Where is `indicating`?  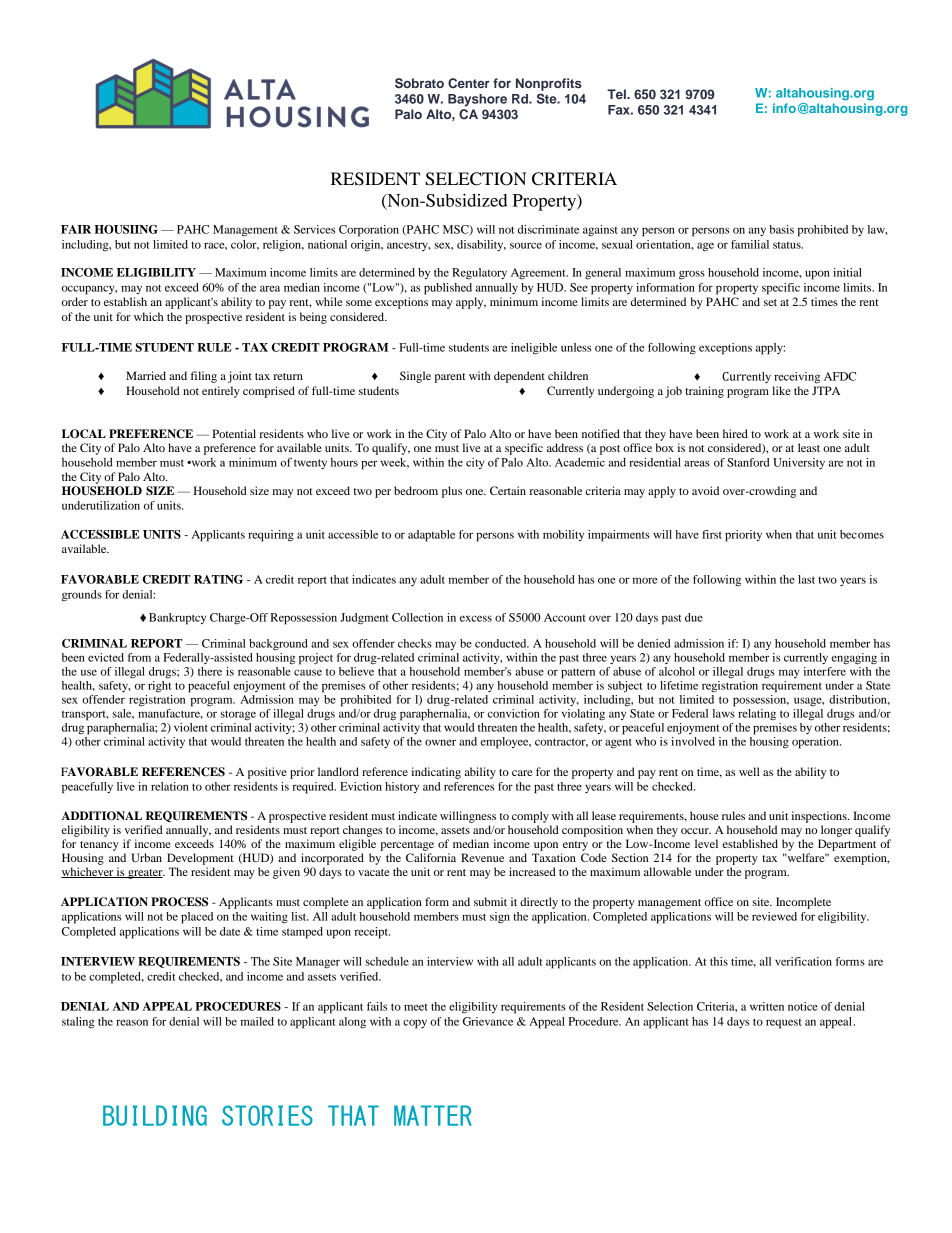 indicating is located at coordinates (436, 773).
